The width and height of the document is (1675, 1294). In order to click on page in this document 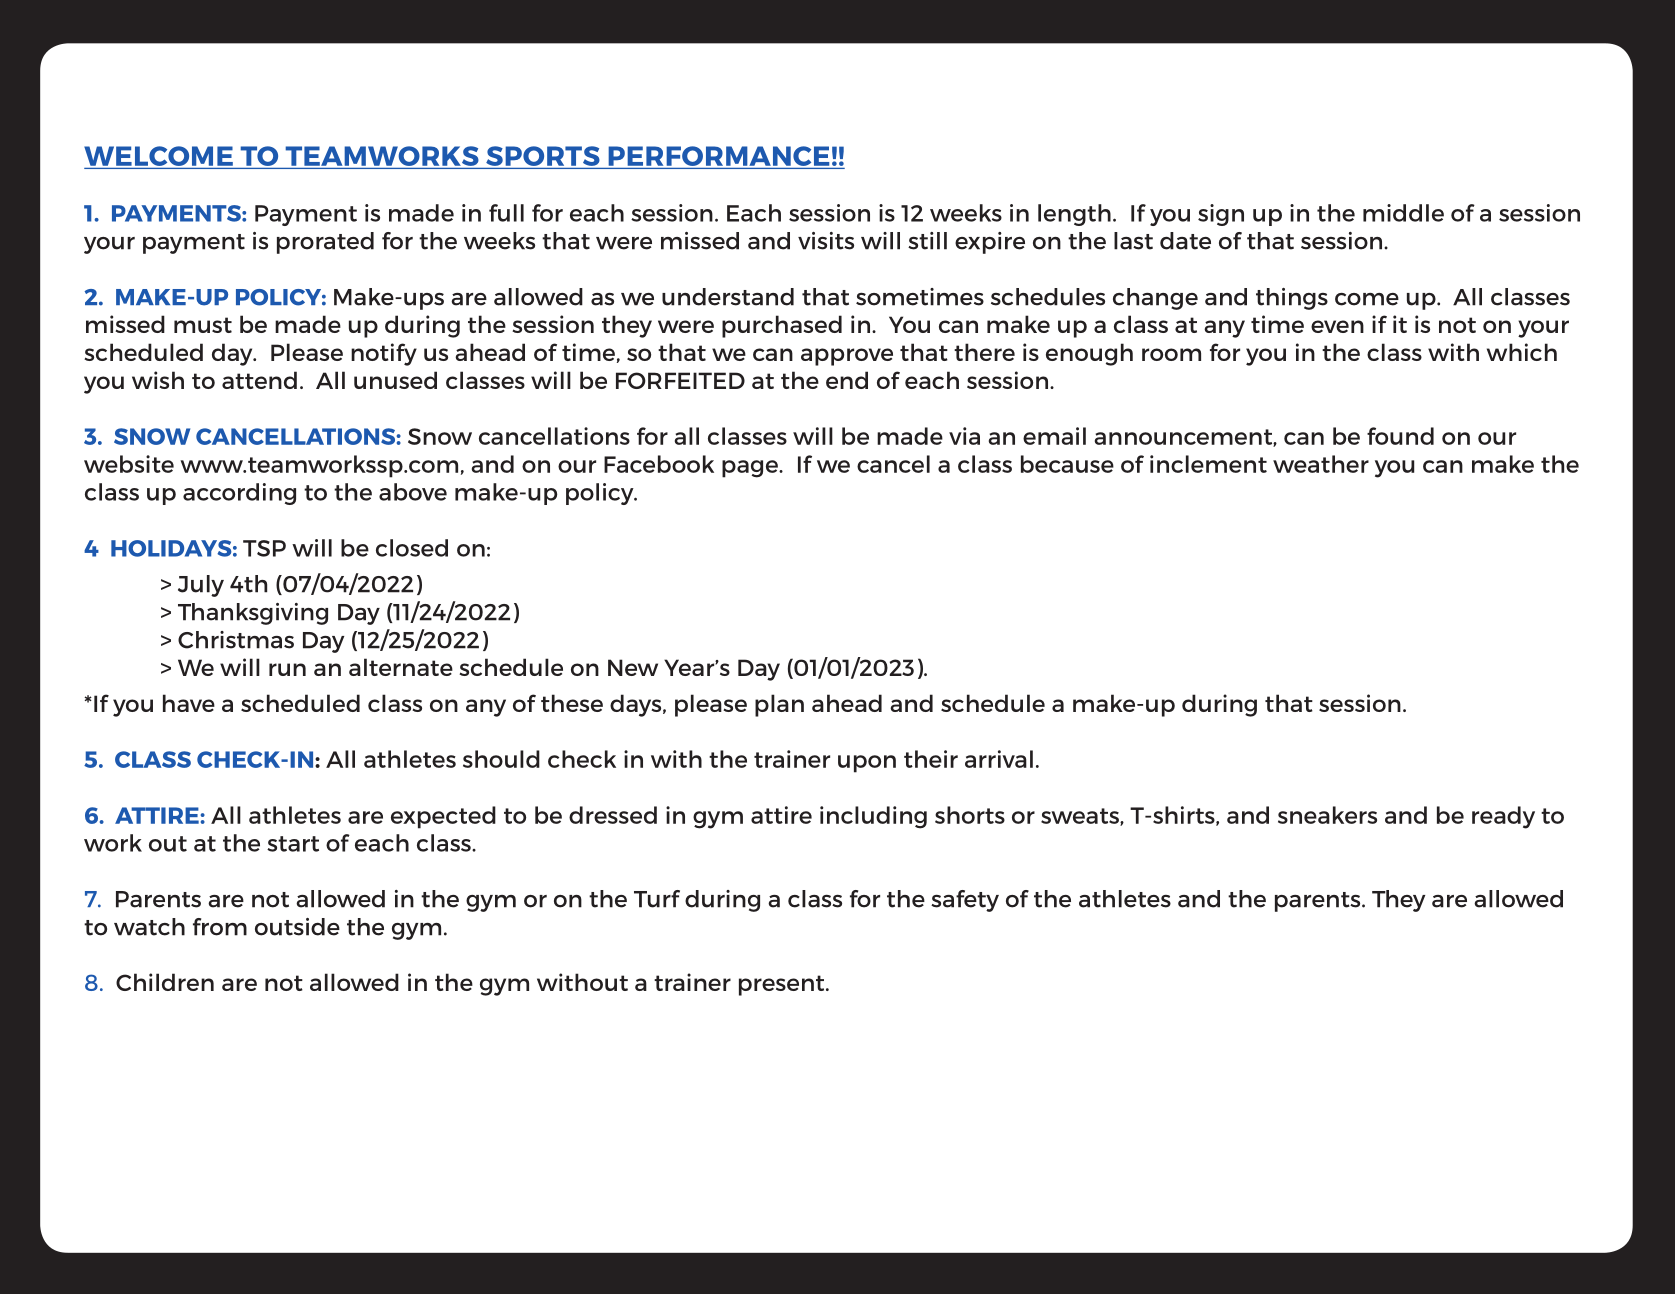, I will do `click(751, 469)`.
